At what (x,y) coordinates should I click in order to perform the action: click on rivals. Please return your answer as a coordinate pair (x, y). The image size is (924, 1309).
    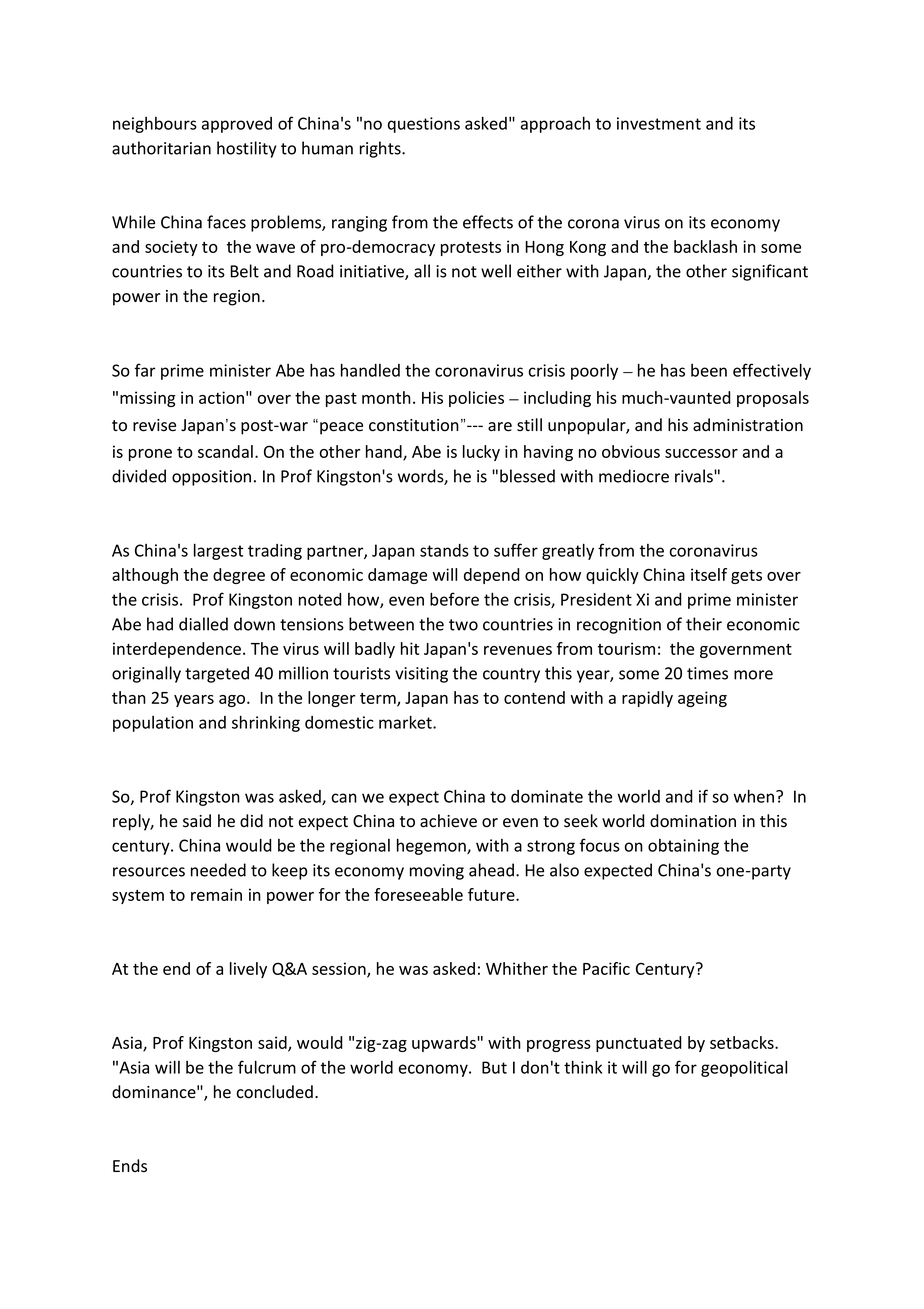
    Looking at the image, I should click on (695, 476).
